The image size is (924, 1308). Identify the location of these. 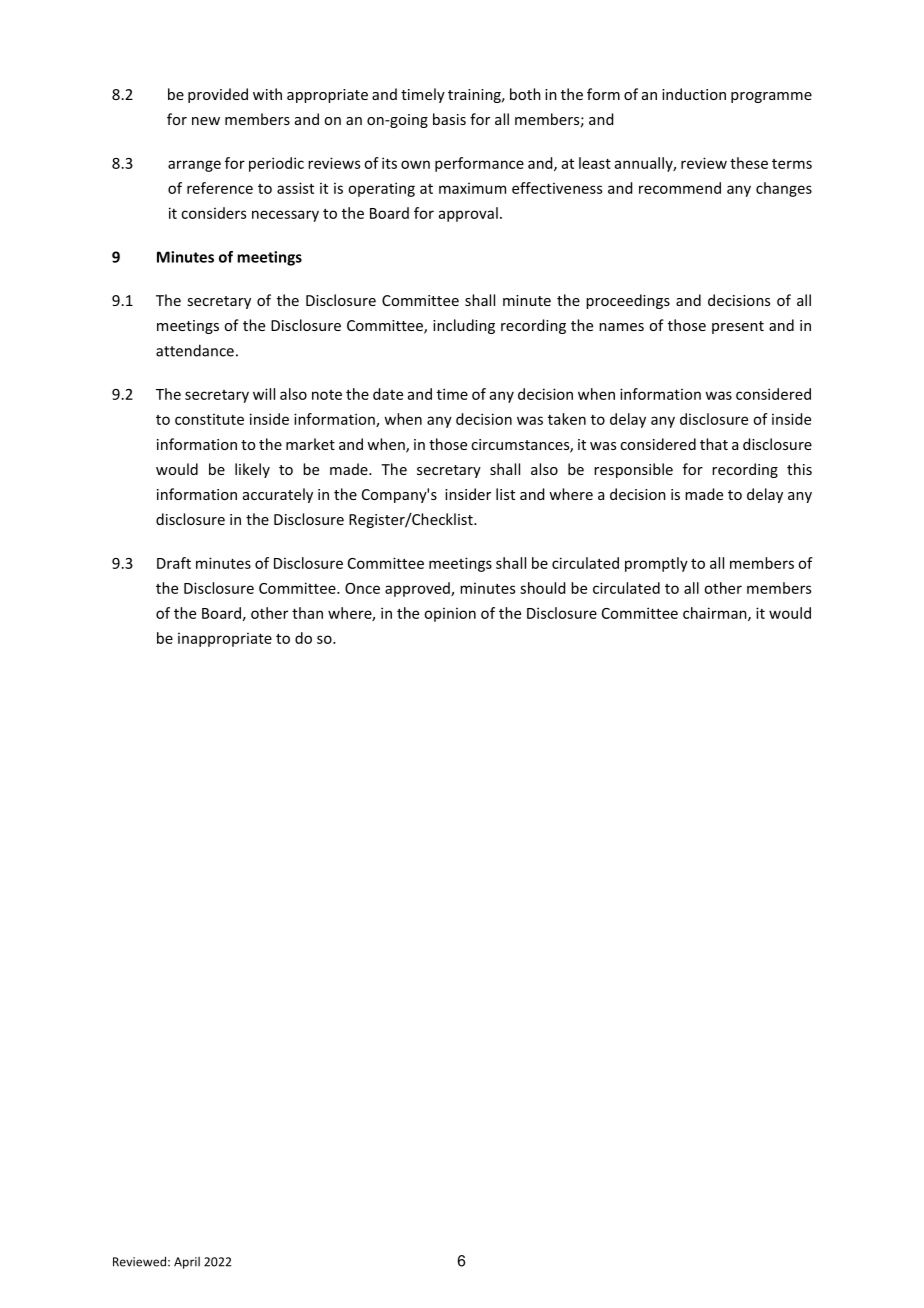
(749, 163).
